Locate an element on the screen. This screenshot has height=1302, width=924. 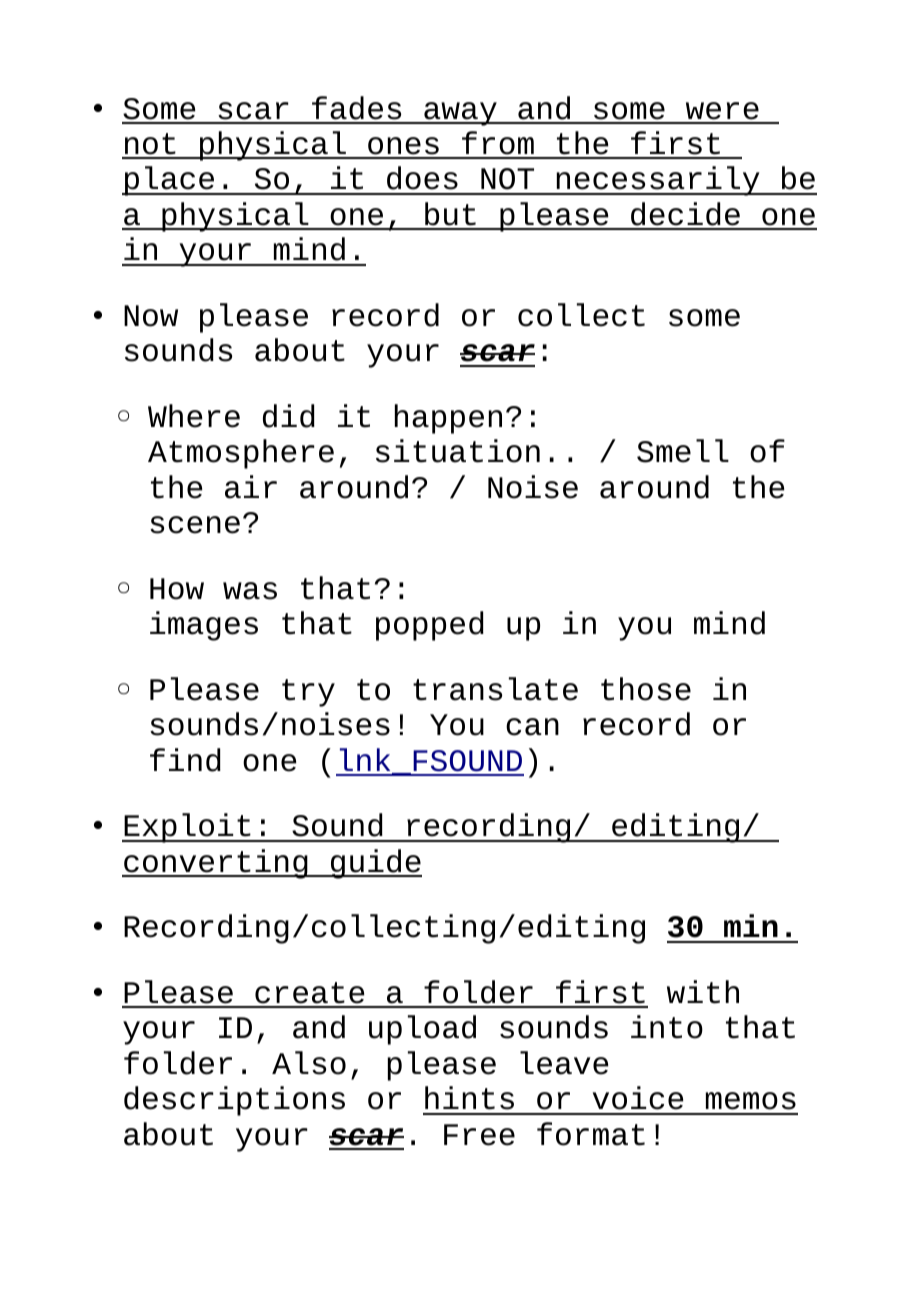
Free is located at coordinates (479, 1135).
